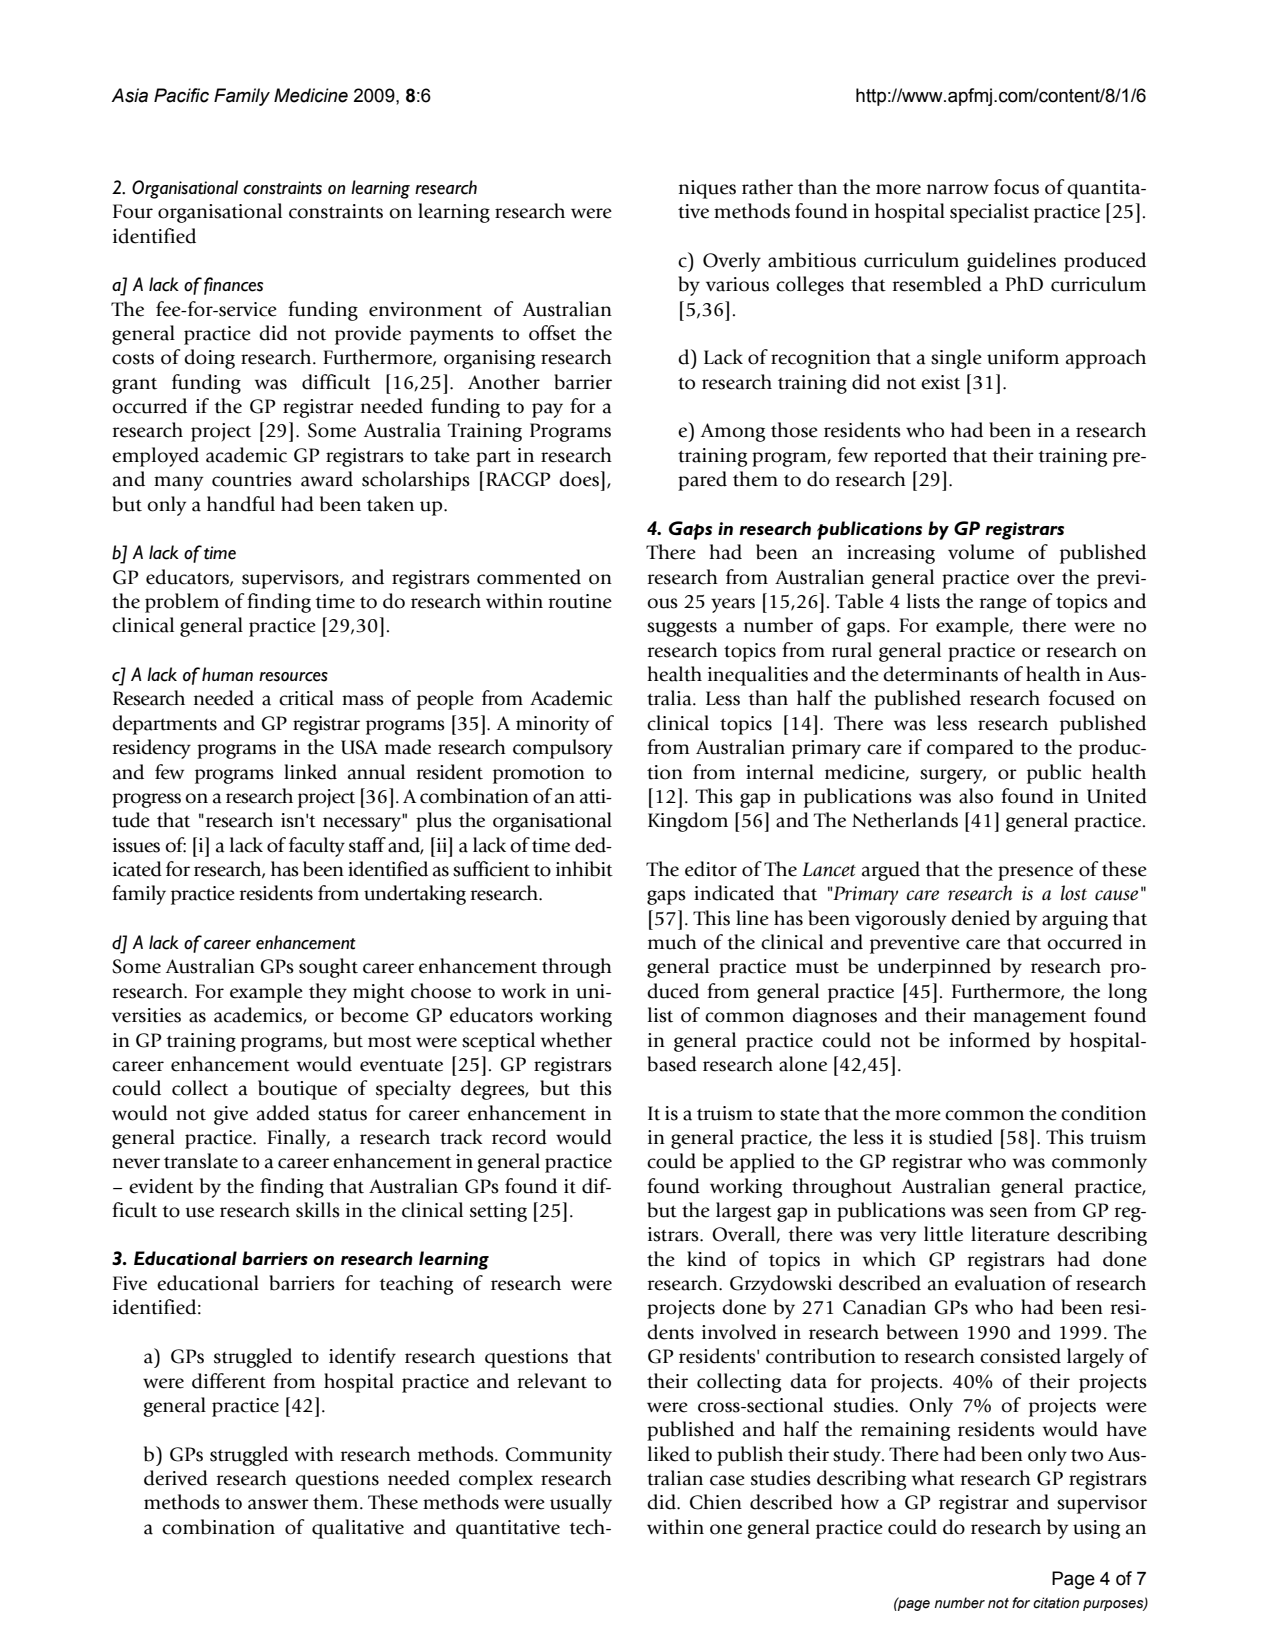  What do you see at coordinates (209, 359) in the screenshot?
I see `doing` at bounding box center [209, 359].
